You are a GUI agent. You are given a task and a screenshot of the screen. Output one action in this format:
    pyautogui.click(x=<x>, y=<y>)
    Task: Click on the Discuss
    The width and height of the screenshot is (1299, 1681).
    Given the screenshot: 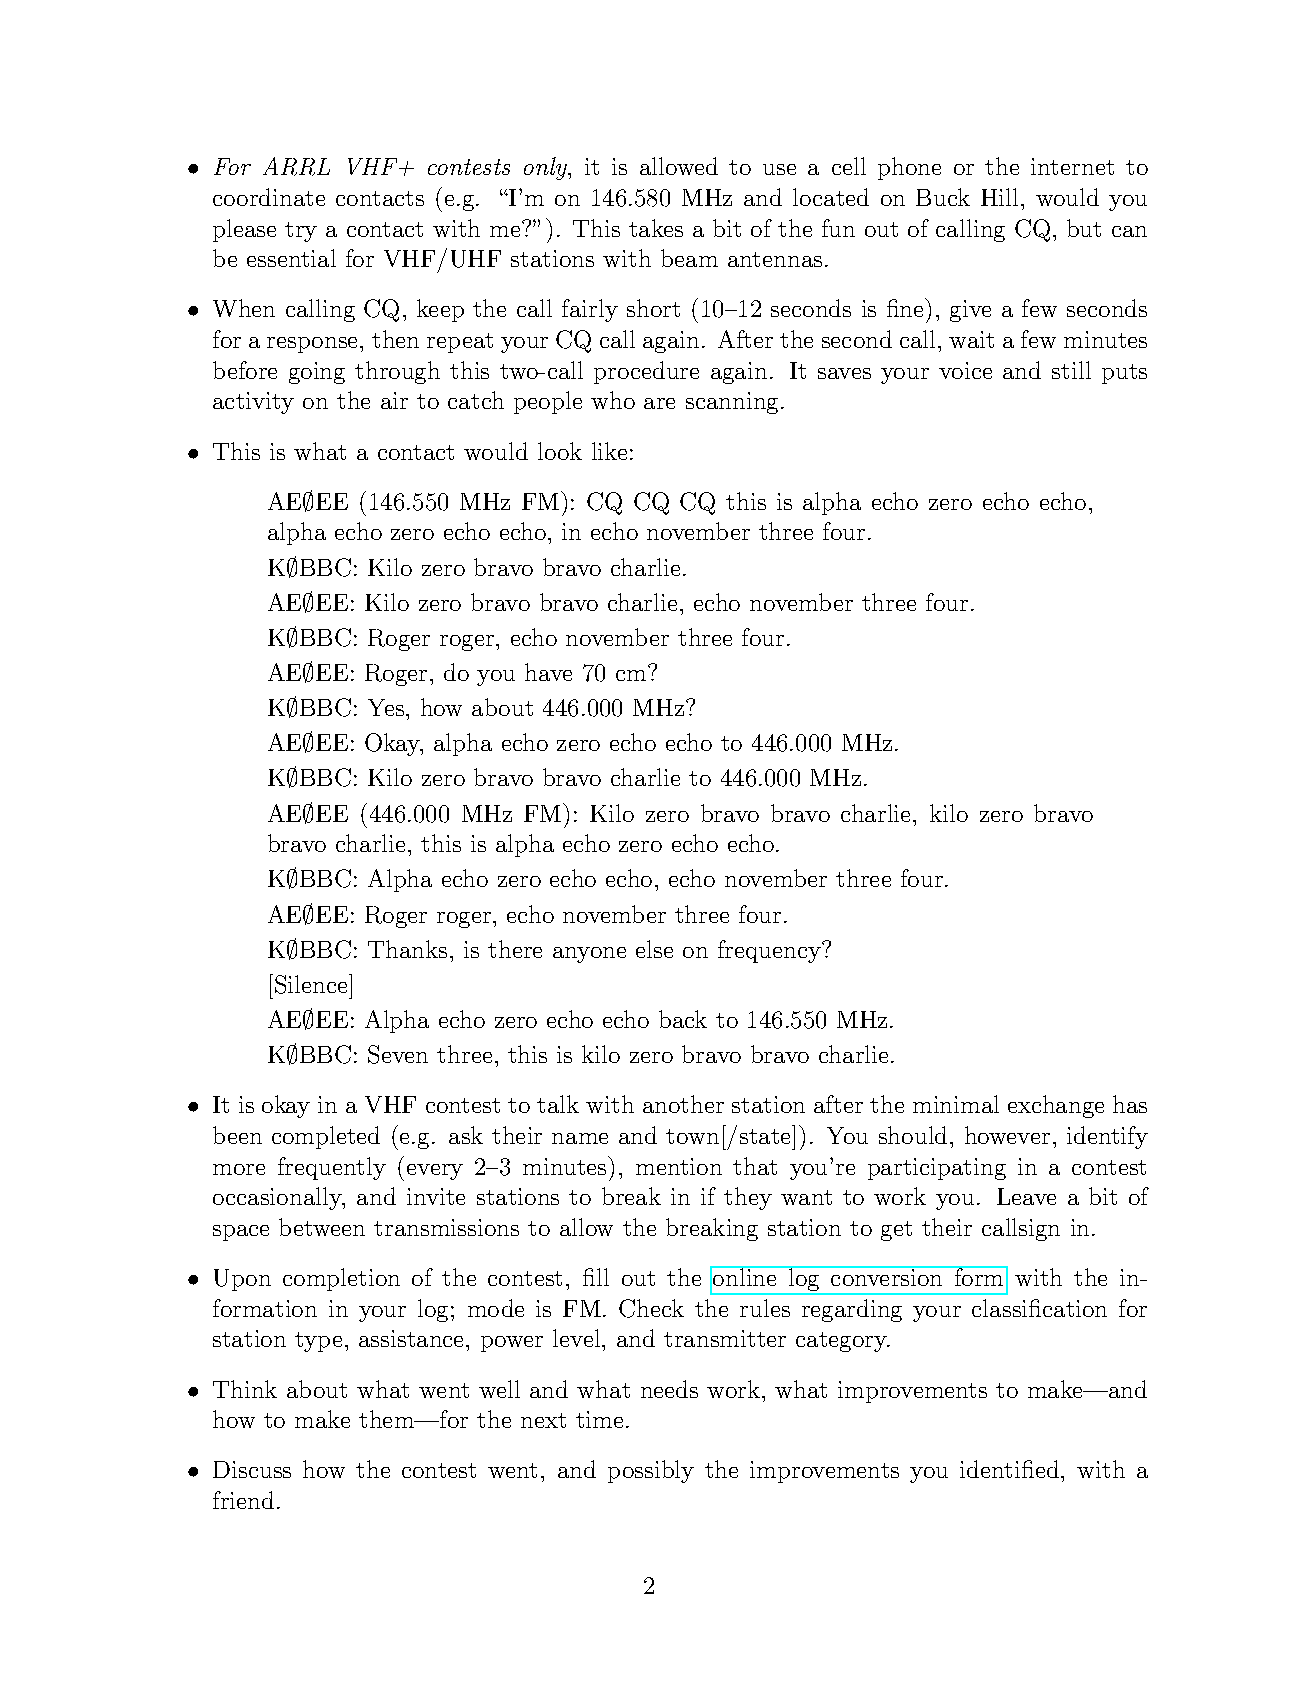 What is the action you would take?
    pyautogui.click(x=252, y=1469)
